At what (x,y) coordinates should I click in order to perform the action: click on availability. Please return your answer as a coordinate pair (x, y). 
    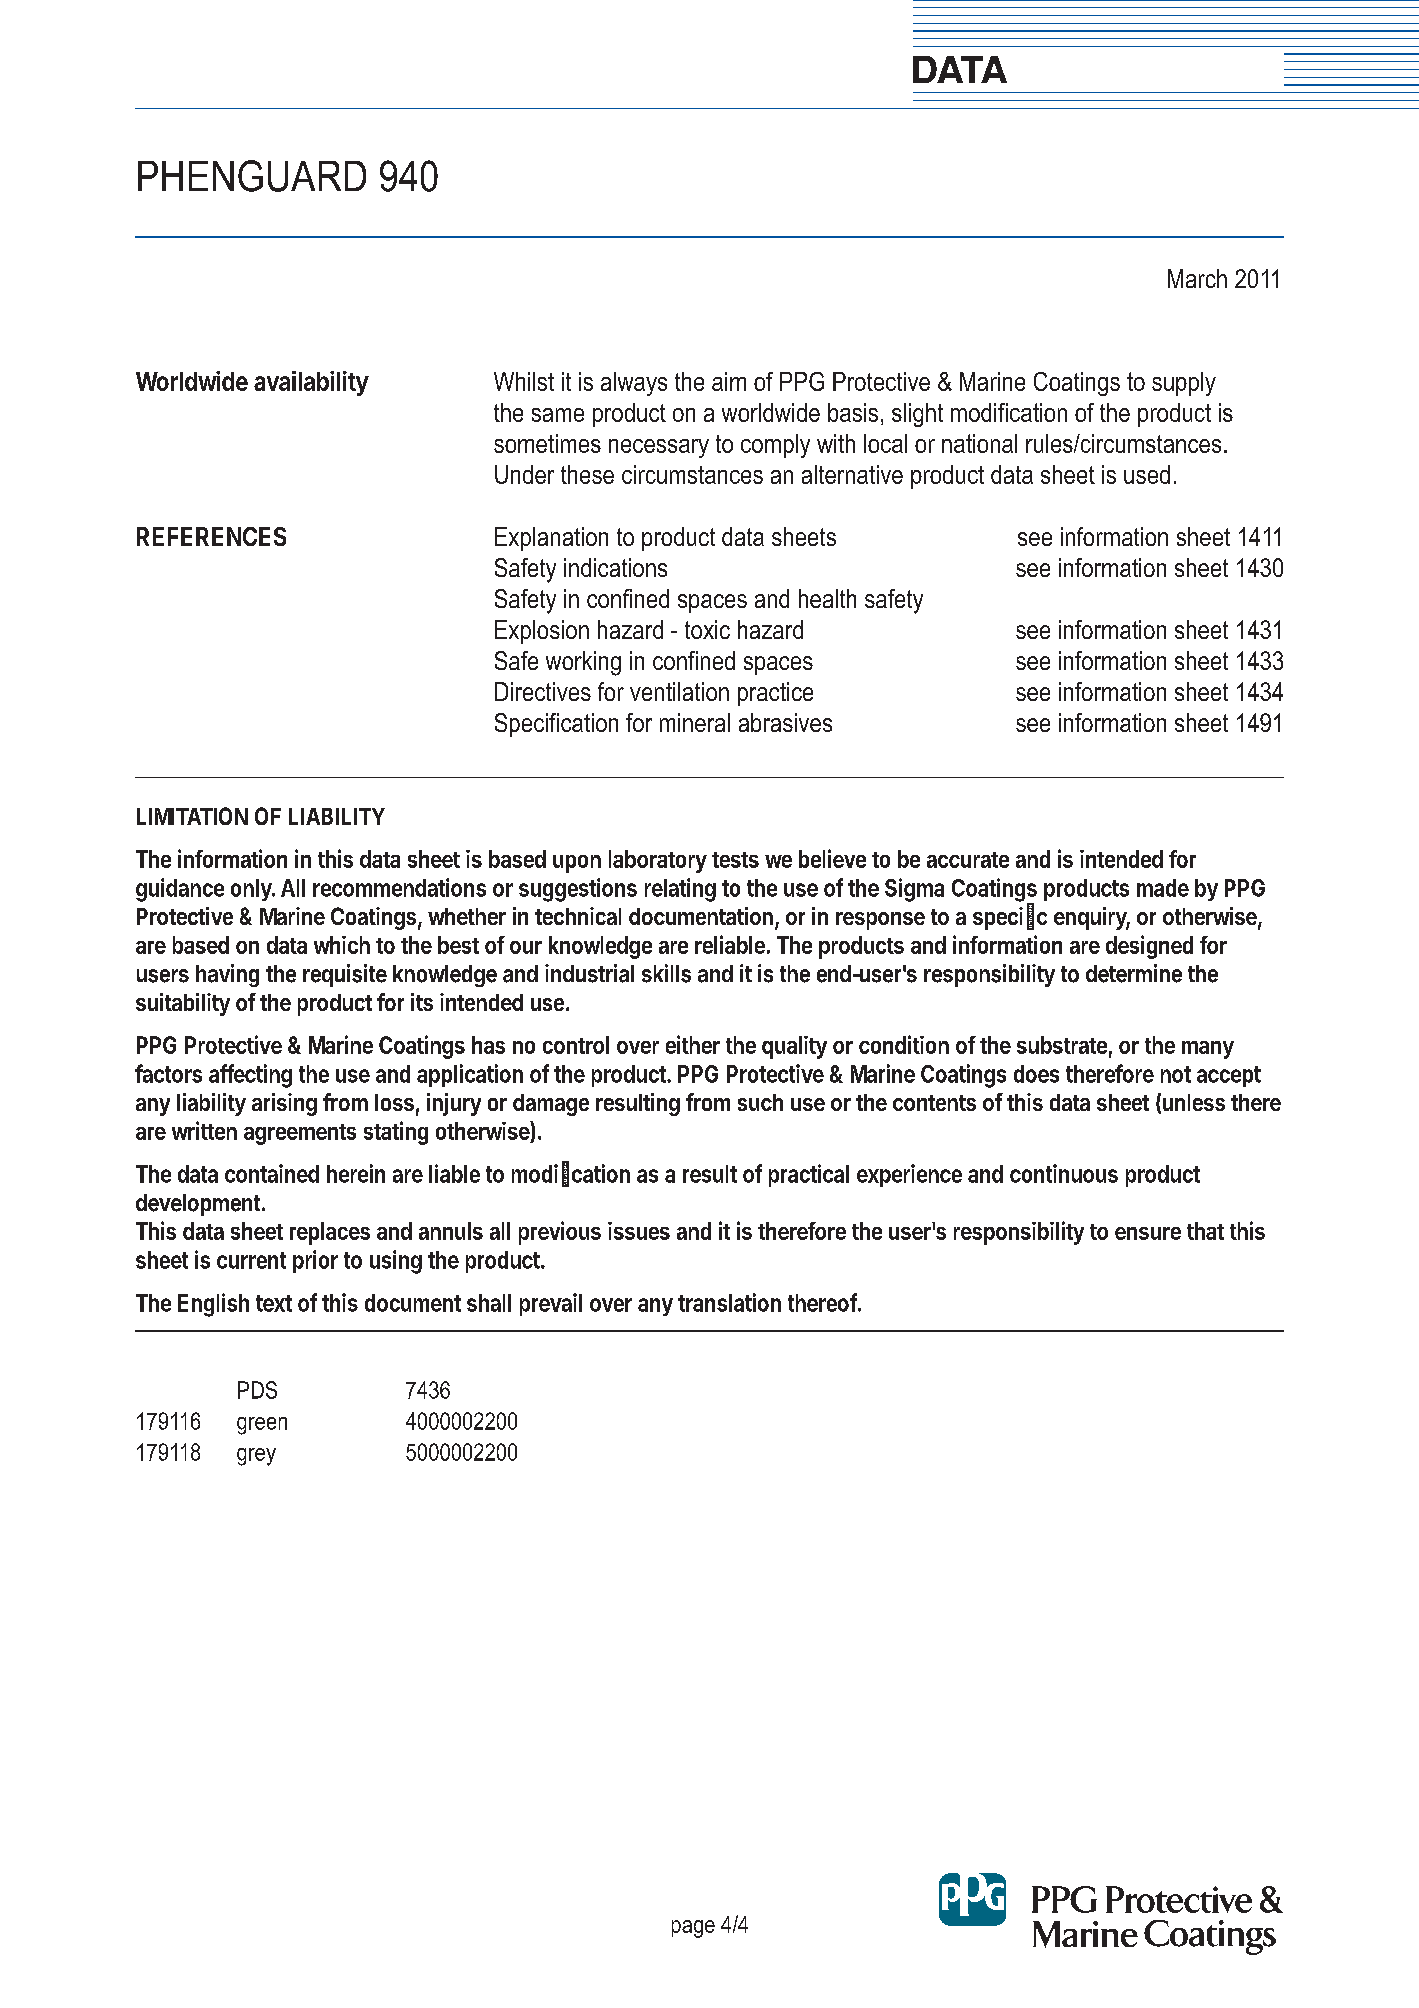
    Looking at the image, I should click on (311, 383).
